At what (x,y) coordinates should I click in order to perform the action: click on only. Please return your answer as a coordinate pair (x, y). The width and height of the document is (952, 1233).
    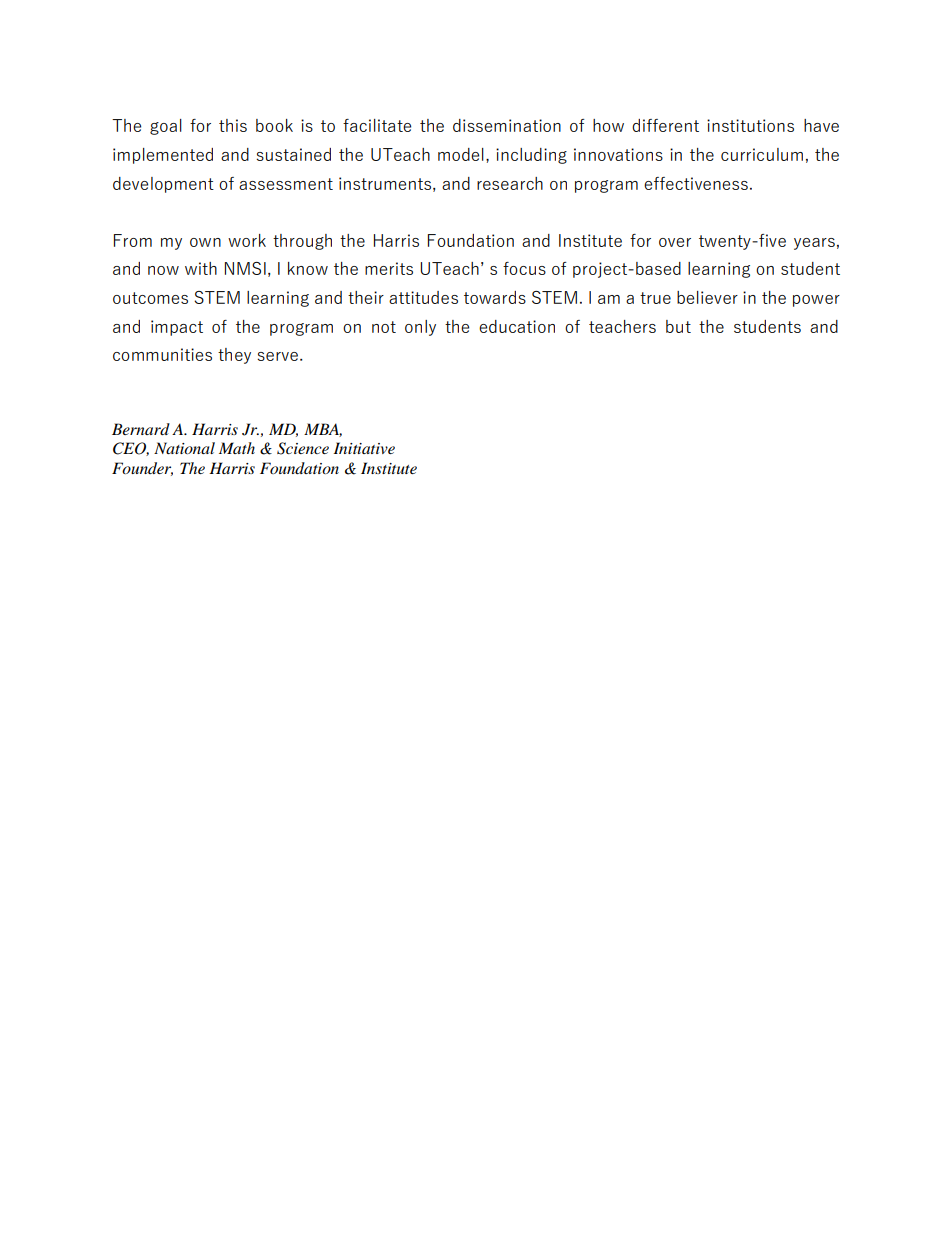
    Looking at the image, I should click on (420, 328).
